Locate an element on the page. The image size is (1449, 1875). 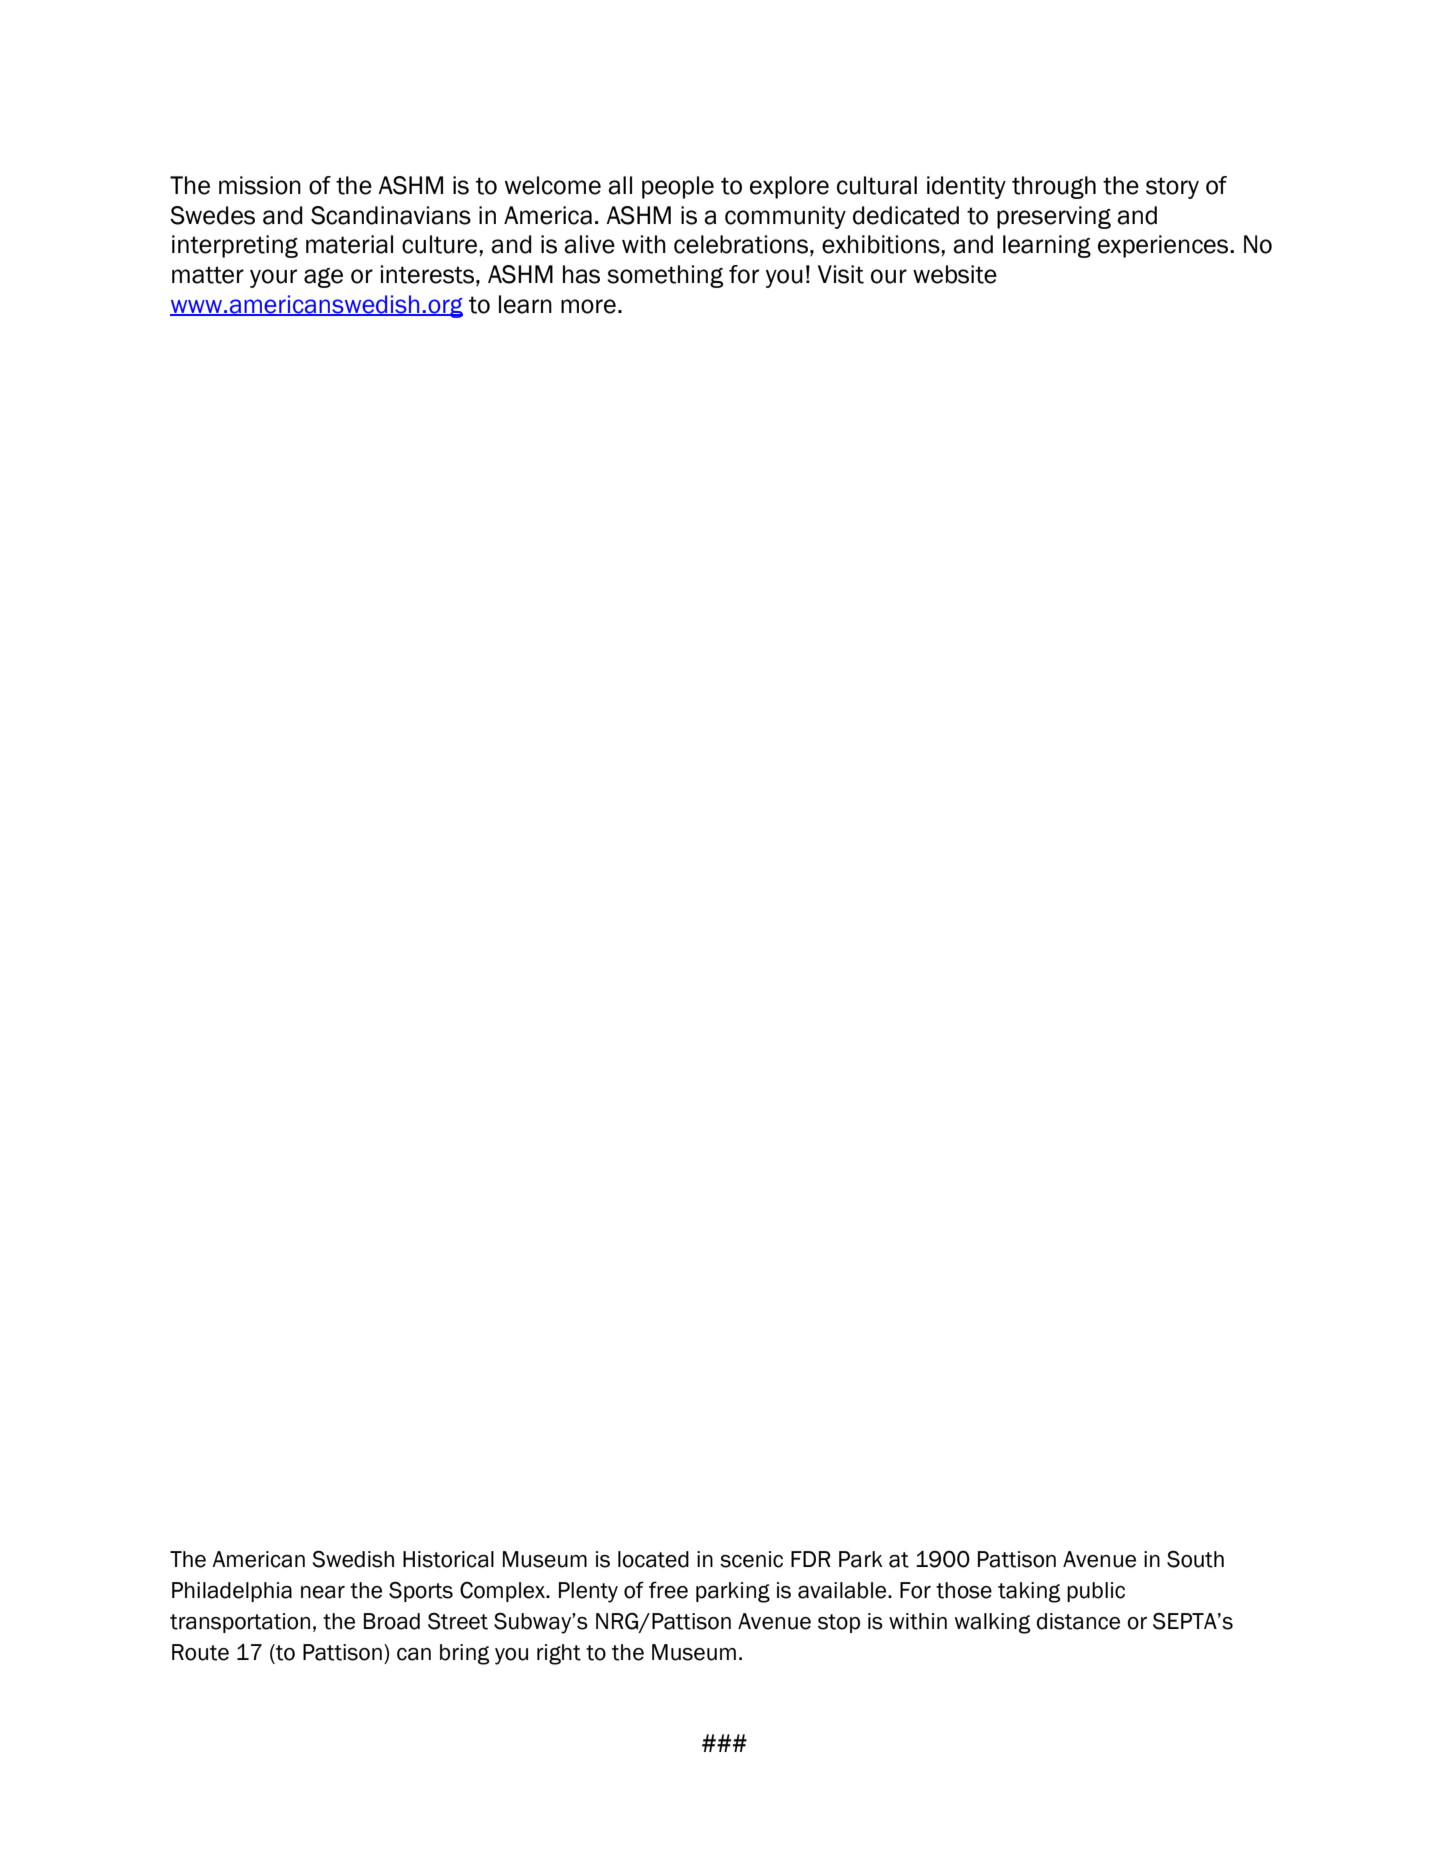
material is located at coordinates (349, 244).
